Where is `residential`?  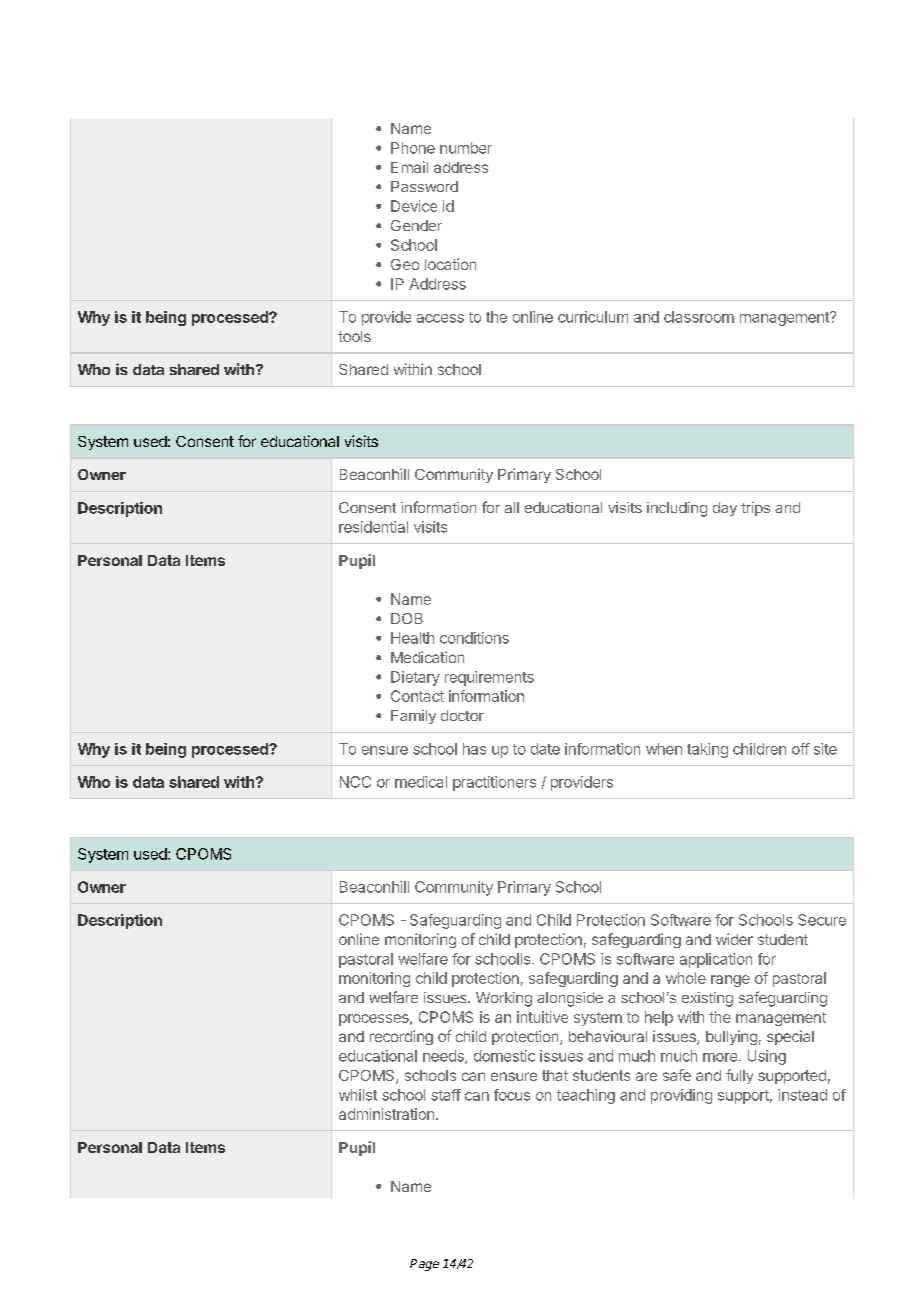 residential is located at coordinates (373, 527).
